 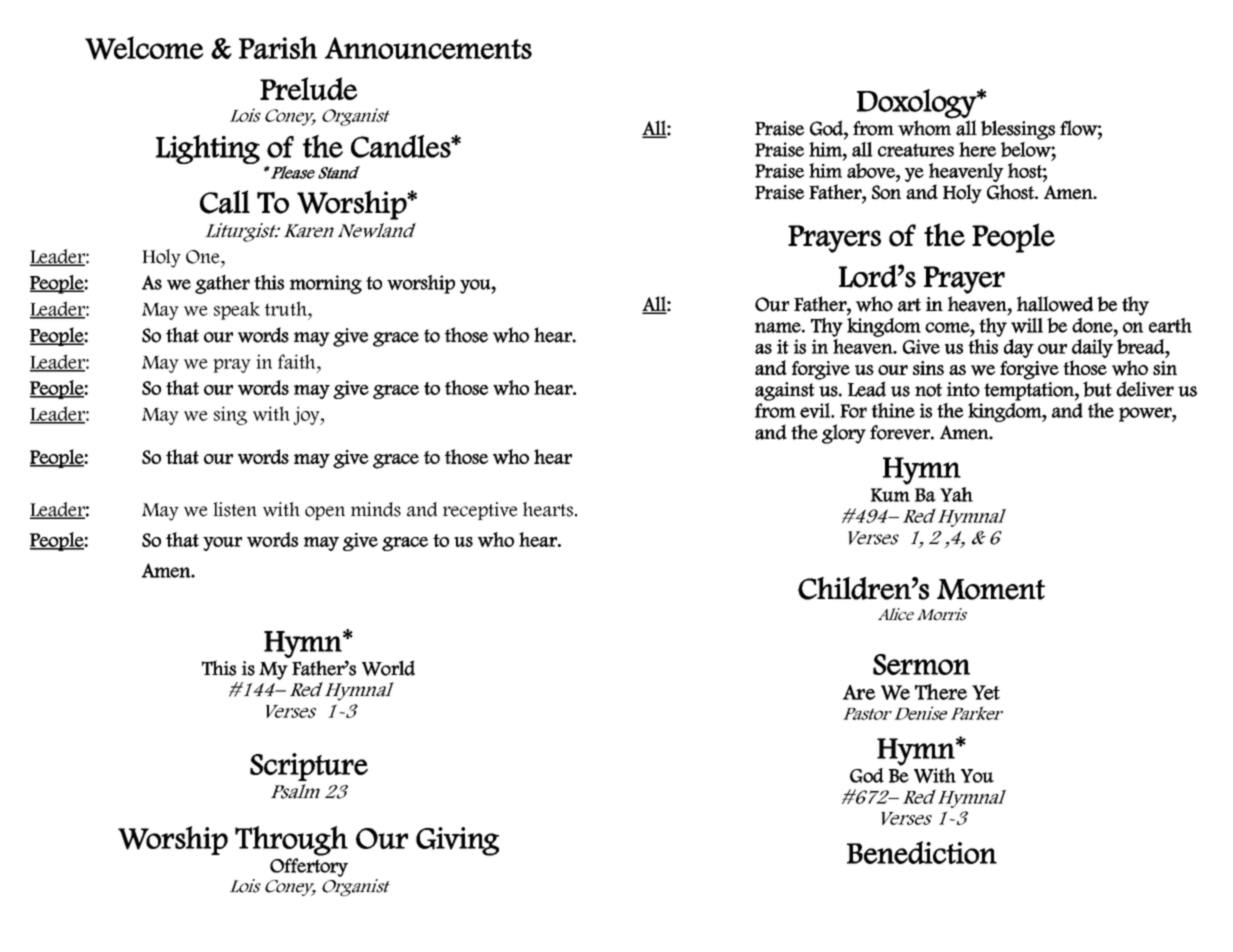 I want to click on glory, so click(x=844, y=434).
